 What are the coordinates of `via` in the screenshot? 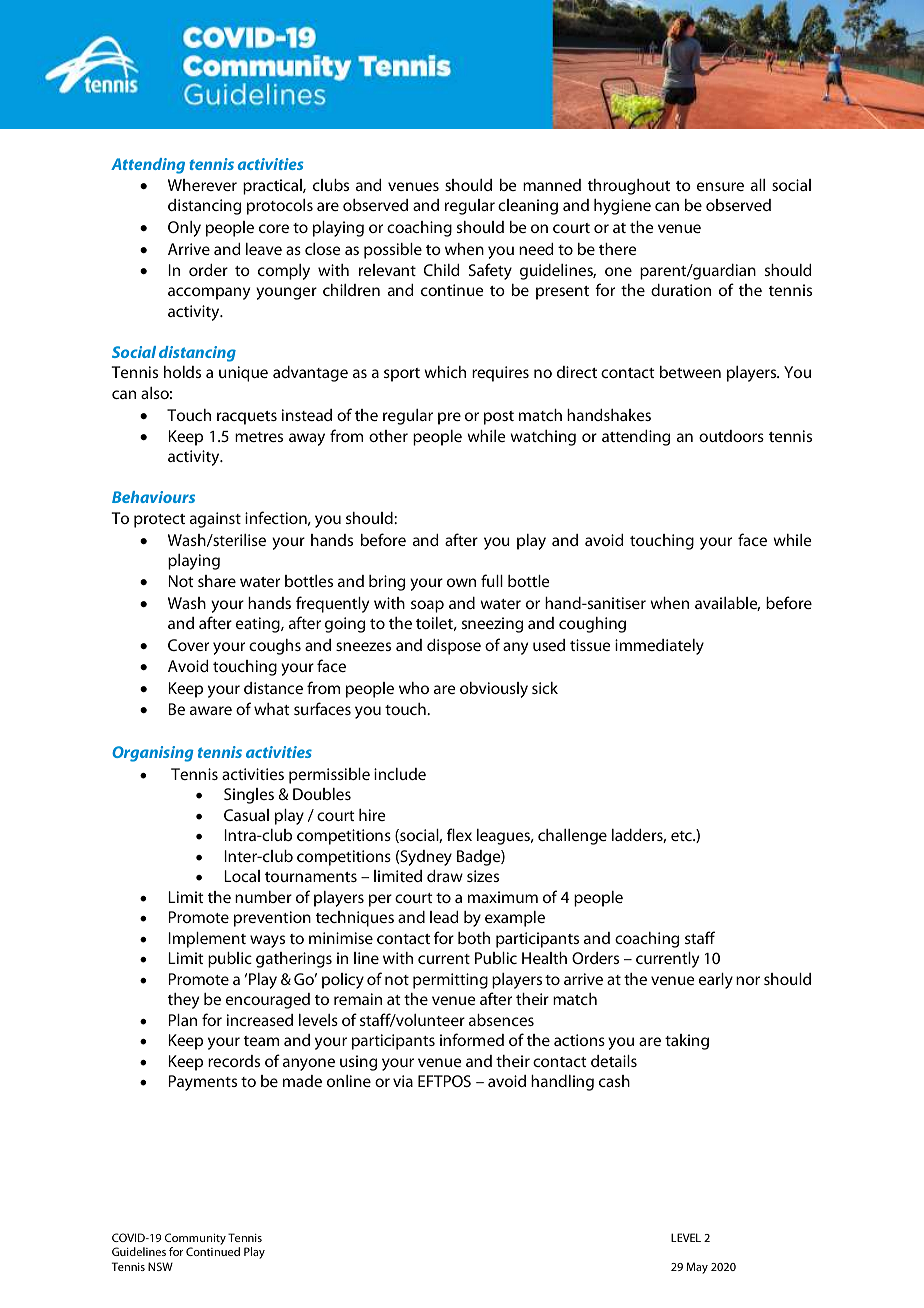 It's located at (403, 1081).
